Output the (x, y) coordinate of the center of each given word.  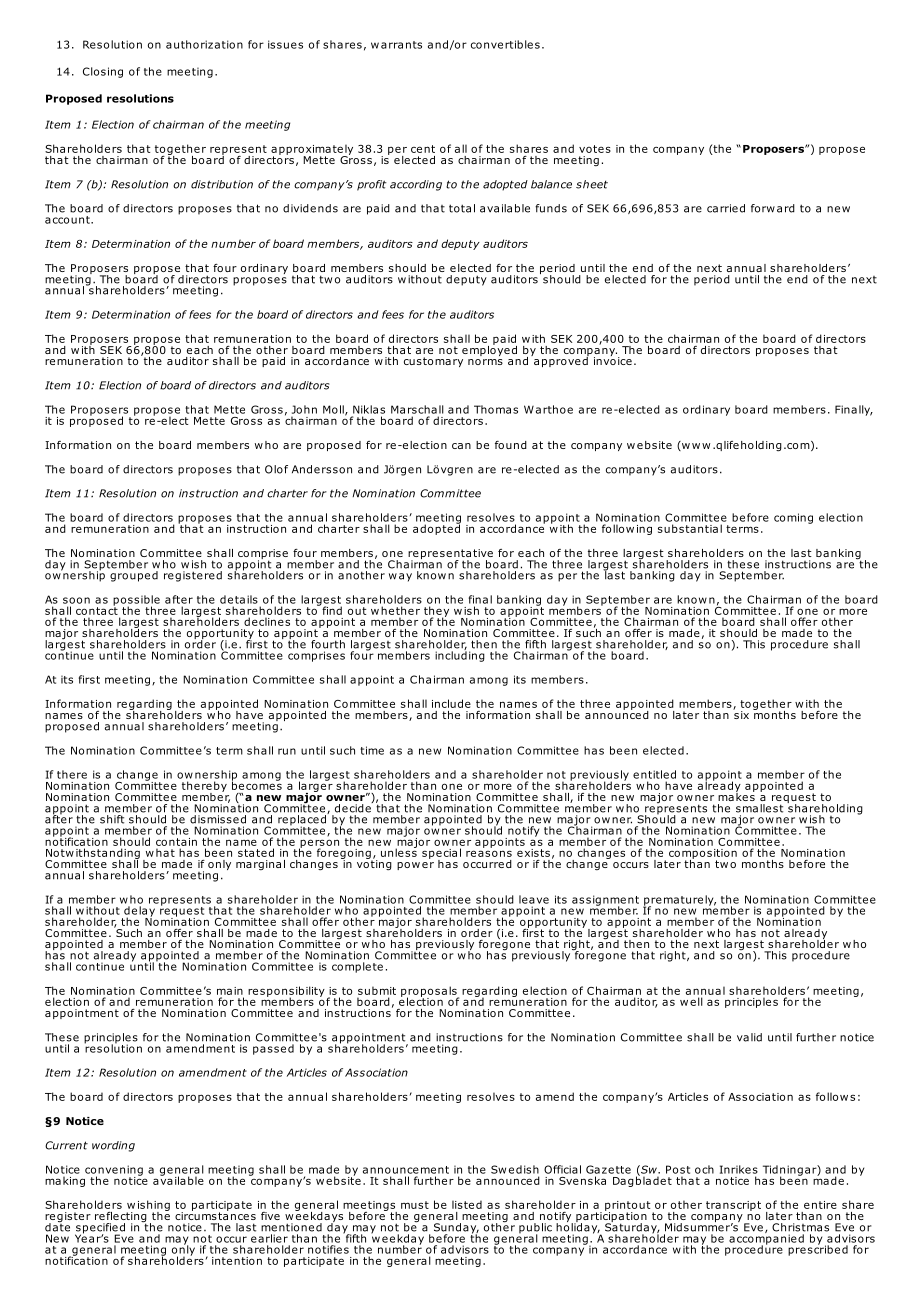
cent (423, 149)
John (304, 409)
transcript (733, 1206)
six (741, 714)
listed (467, 1204)
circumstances (215, 1215)
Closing (103, 72)
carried (726, 208)
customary (433, 362)
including (460, 655)
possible (136, 601)
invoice (613, 360)
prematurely (679, 901)
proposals (430, 992)
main (230, 991)
